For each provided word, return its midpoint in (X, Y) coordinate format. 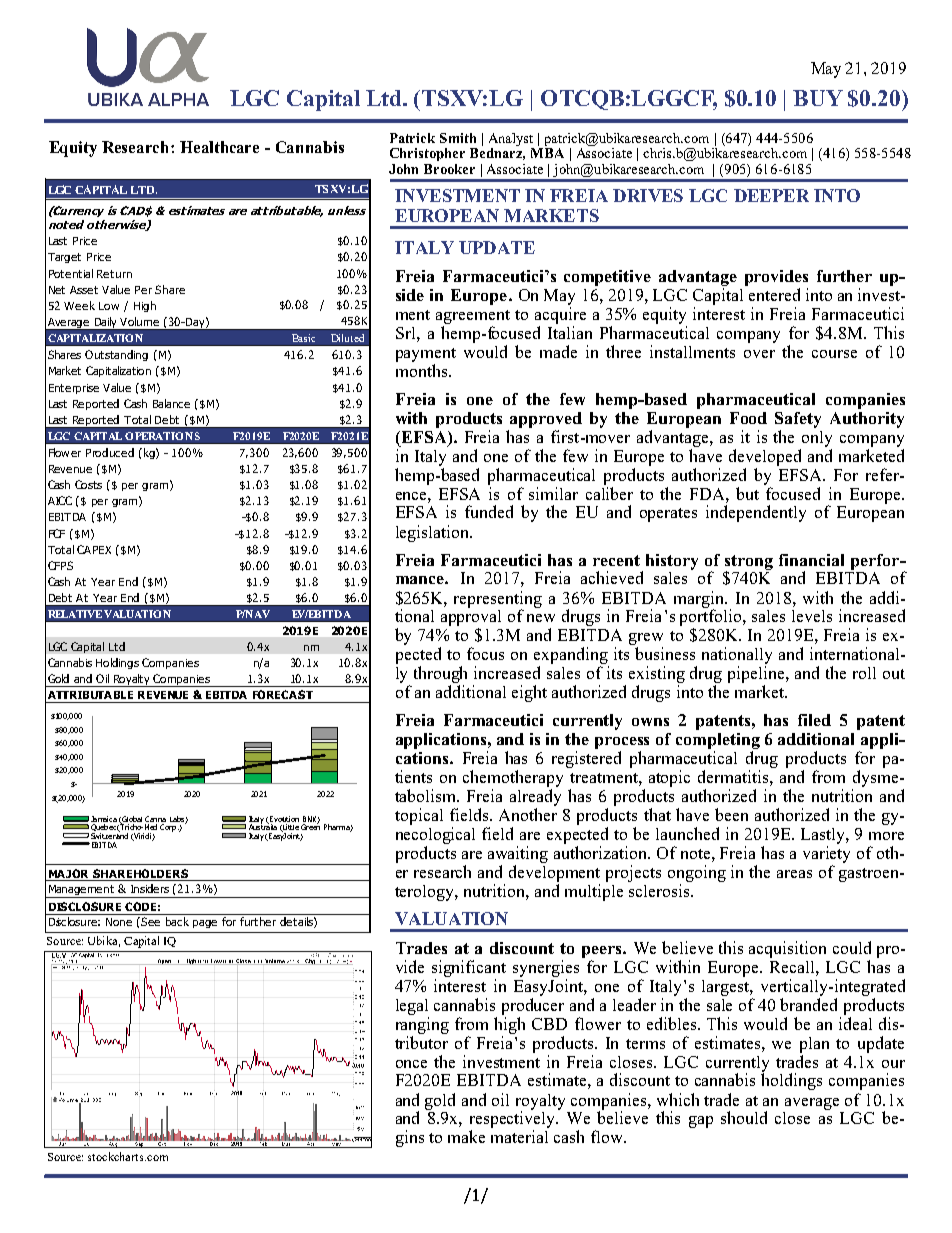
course (834, 354)
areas (794, 874)
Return (114, 274)
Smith (458, 138)
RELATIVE (75, 614)
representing (498, 600)
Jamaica (104, 819)
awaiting (518, 854)
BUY (818, 98)
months (423, 370)
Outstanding (116, 355)
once (411, 1064)
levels (812, 616)
